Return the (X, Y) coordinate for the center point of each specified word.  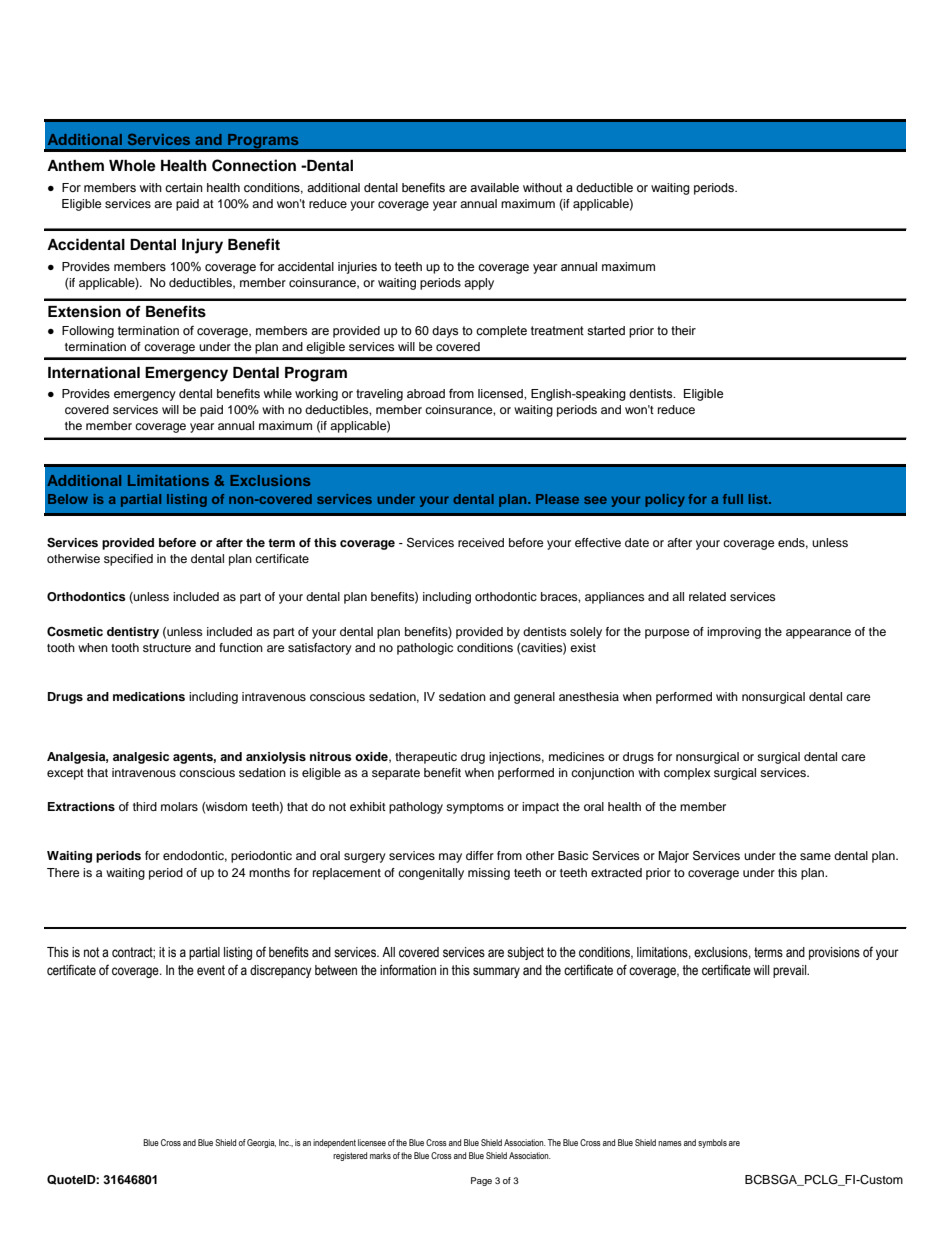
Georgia (261, 1143)
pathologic (425, 649)
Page (481, 1181)
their (683, 330)
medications (149, 696)
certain (184, 187)
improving (734, 633)
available (494, 187)
